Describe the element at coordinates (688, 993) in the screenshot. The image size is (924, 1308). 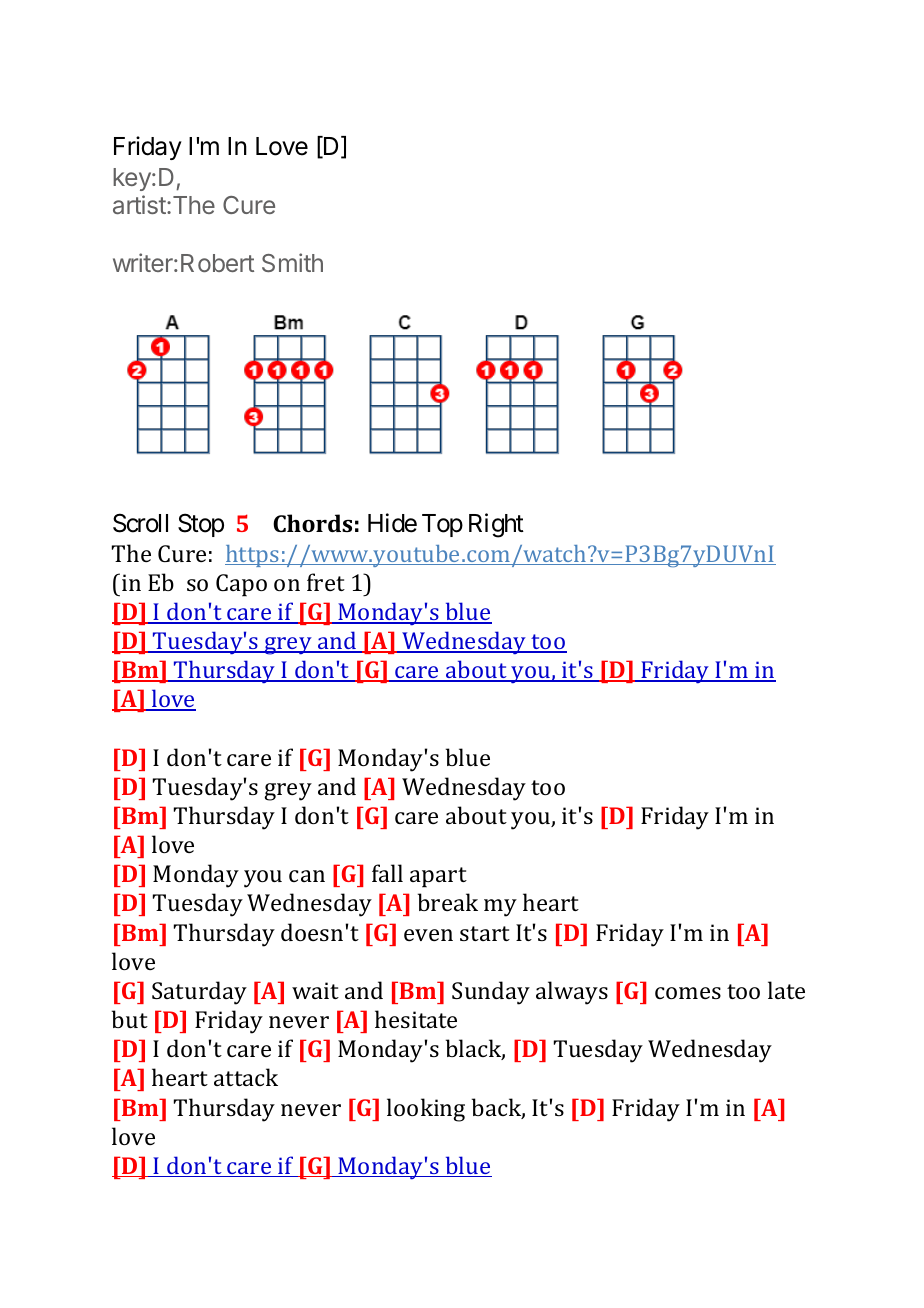
I see `comes` at that location.
